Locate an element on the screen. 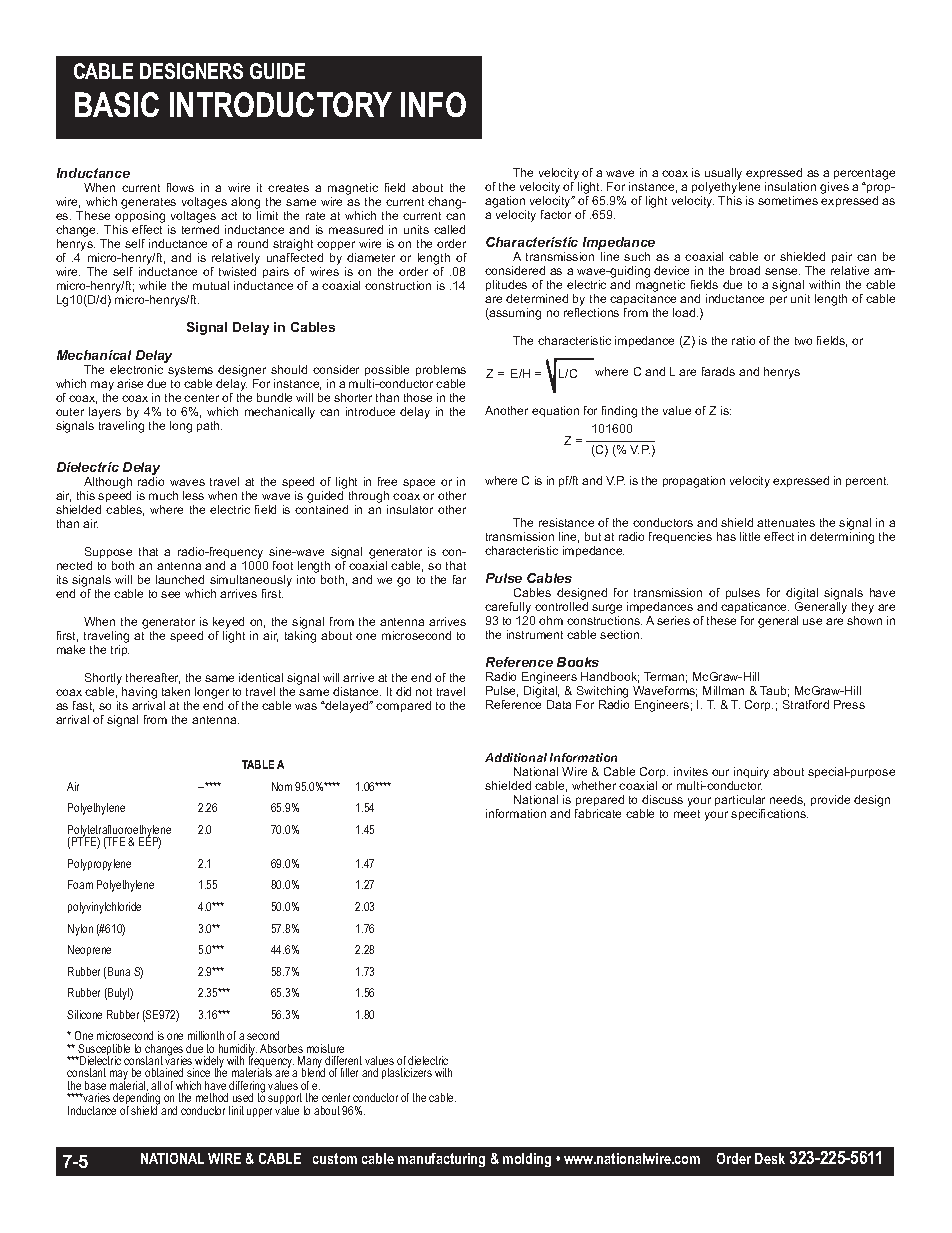  arise is located at coordinates (130, 383).
